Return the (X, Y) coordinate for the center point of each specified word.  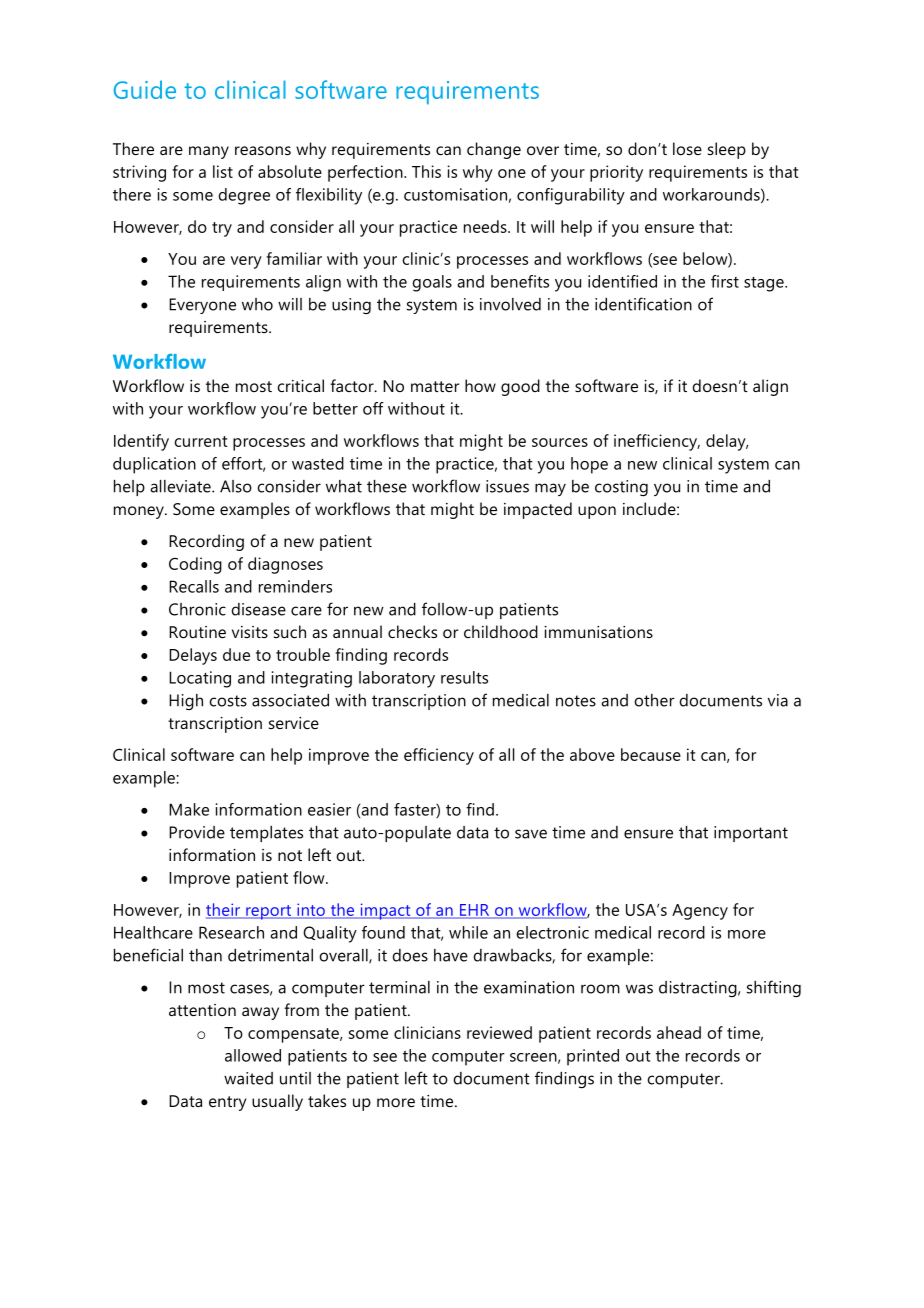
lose (687, 148)
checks (412, 631)
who (257, 304)
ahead (679, 1032)
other (654, 700)
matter (435, 386)
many (209, 152)
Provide (197, 832)
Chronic (197, 609)
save (531, 834)
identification (643, 304)
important (751, 834)
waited (248, 1078)
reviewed (499, 1032)
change (494, 150)
